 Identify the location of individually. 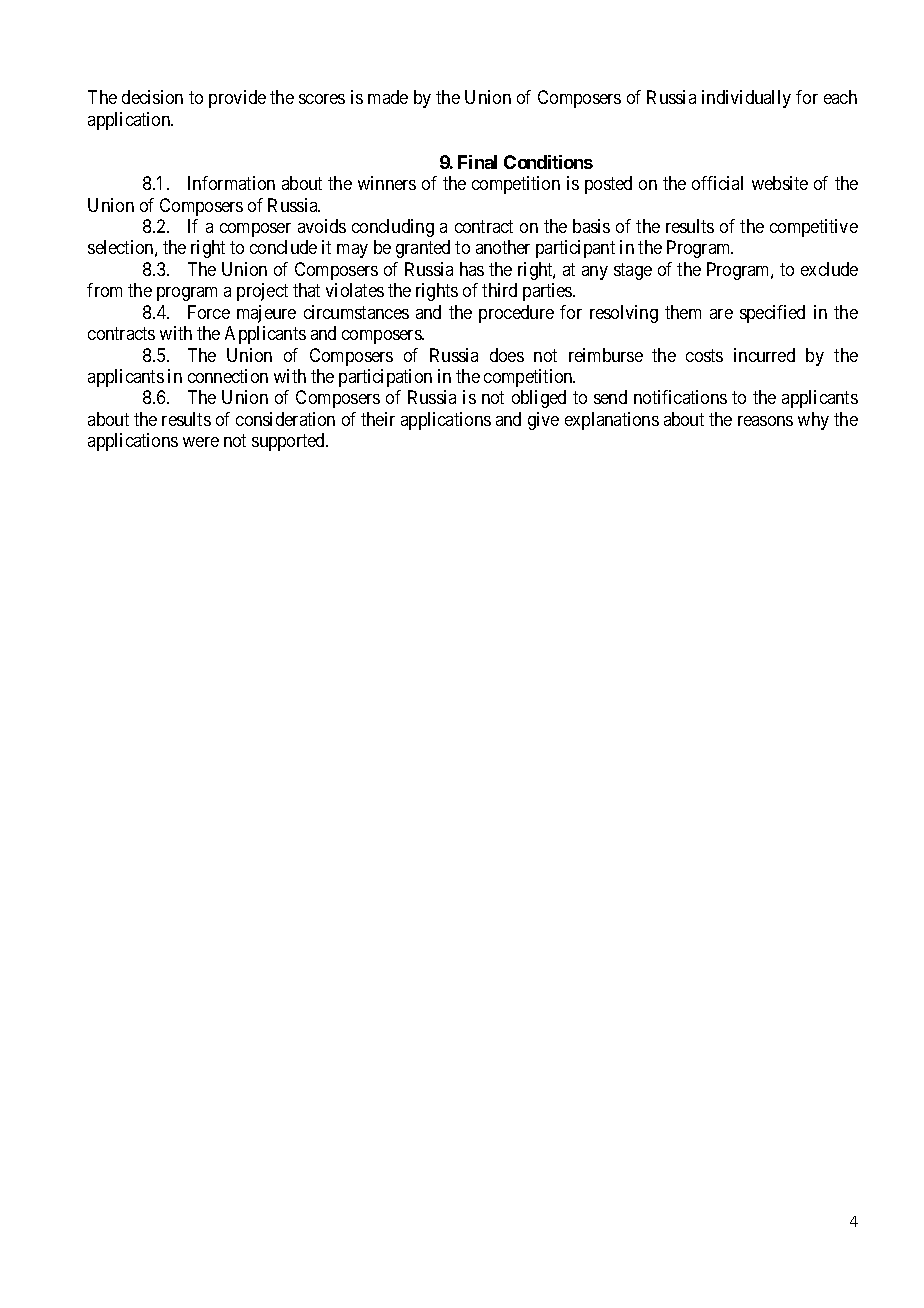
(746, 99).
